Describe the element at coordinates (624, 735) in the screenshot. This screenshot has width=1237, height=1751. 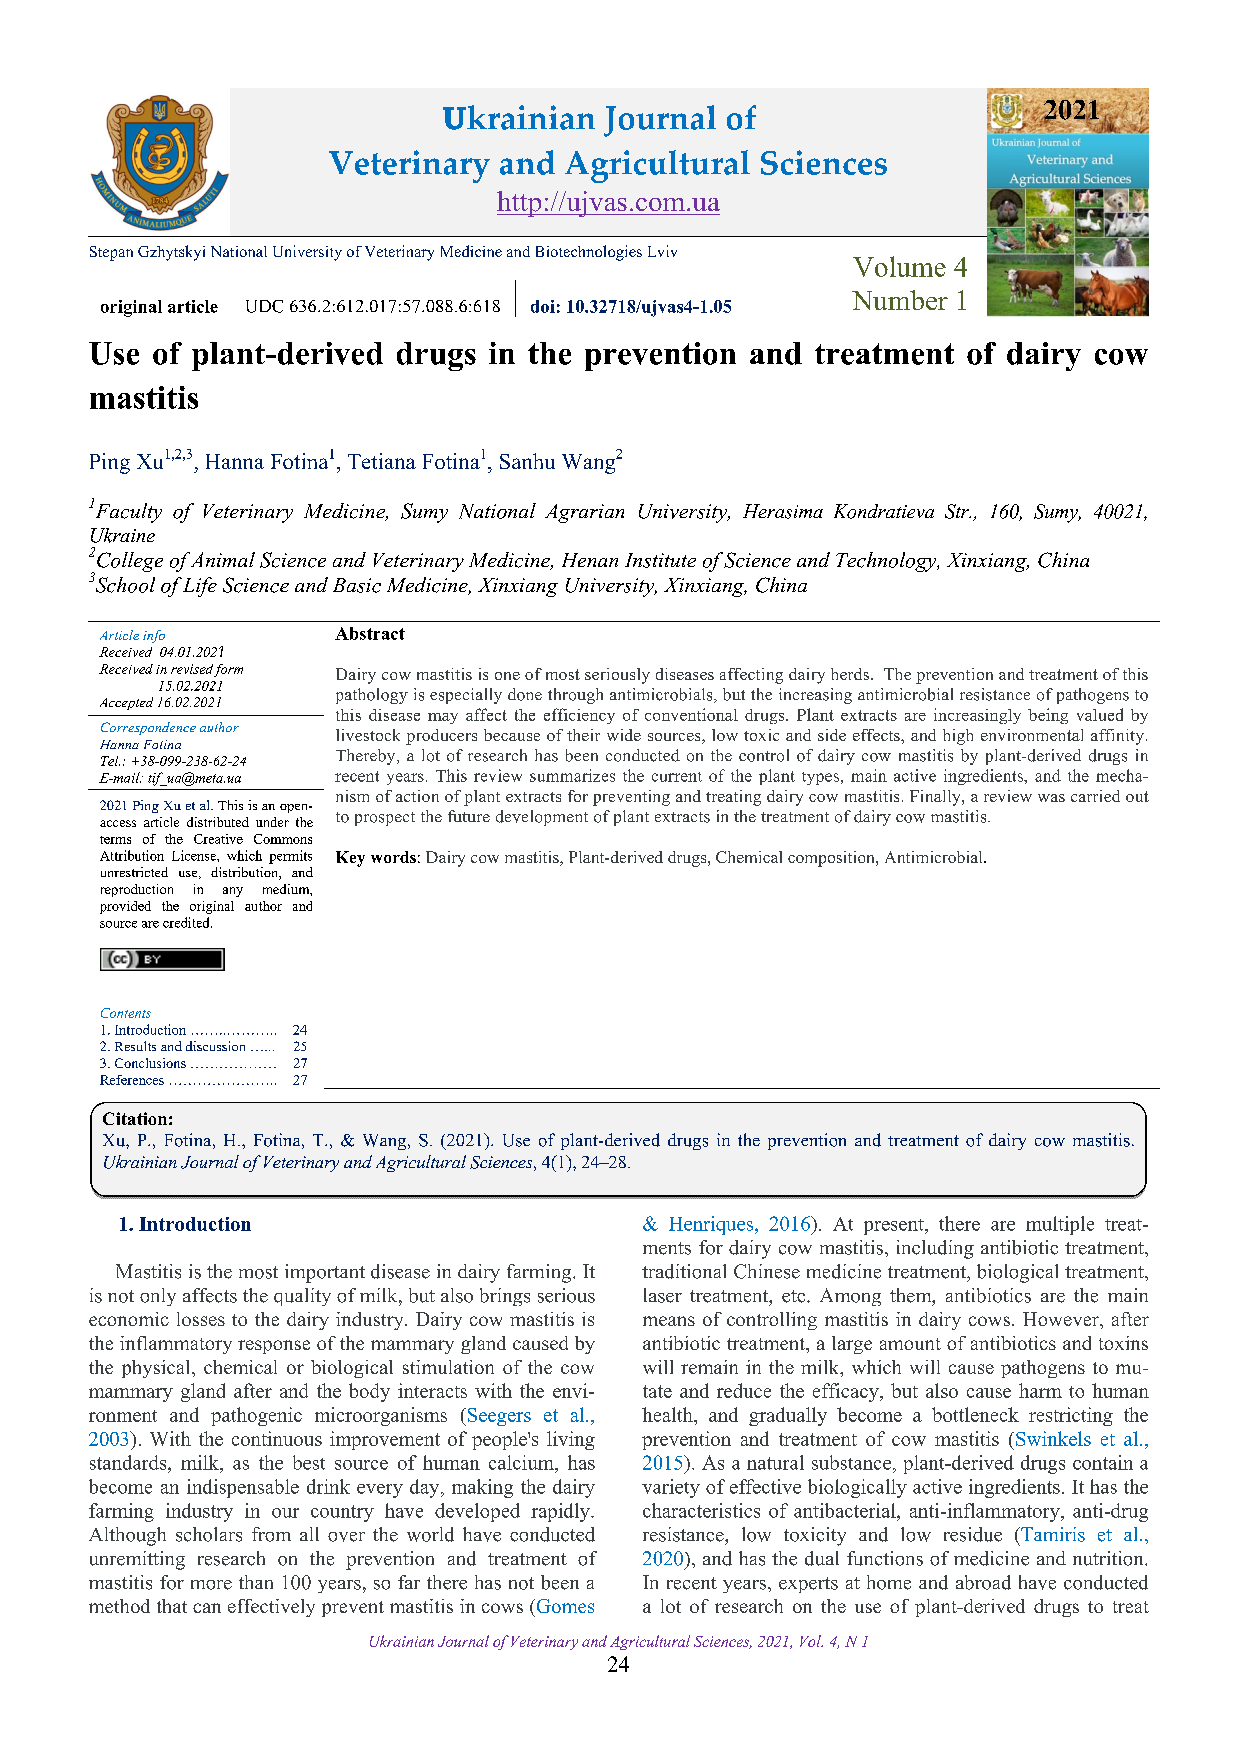
I see `wide` at that location.
